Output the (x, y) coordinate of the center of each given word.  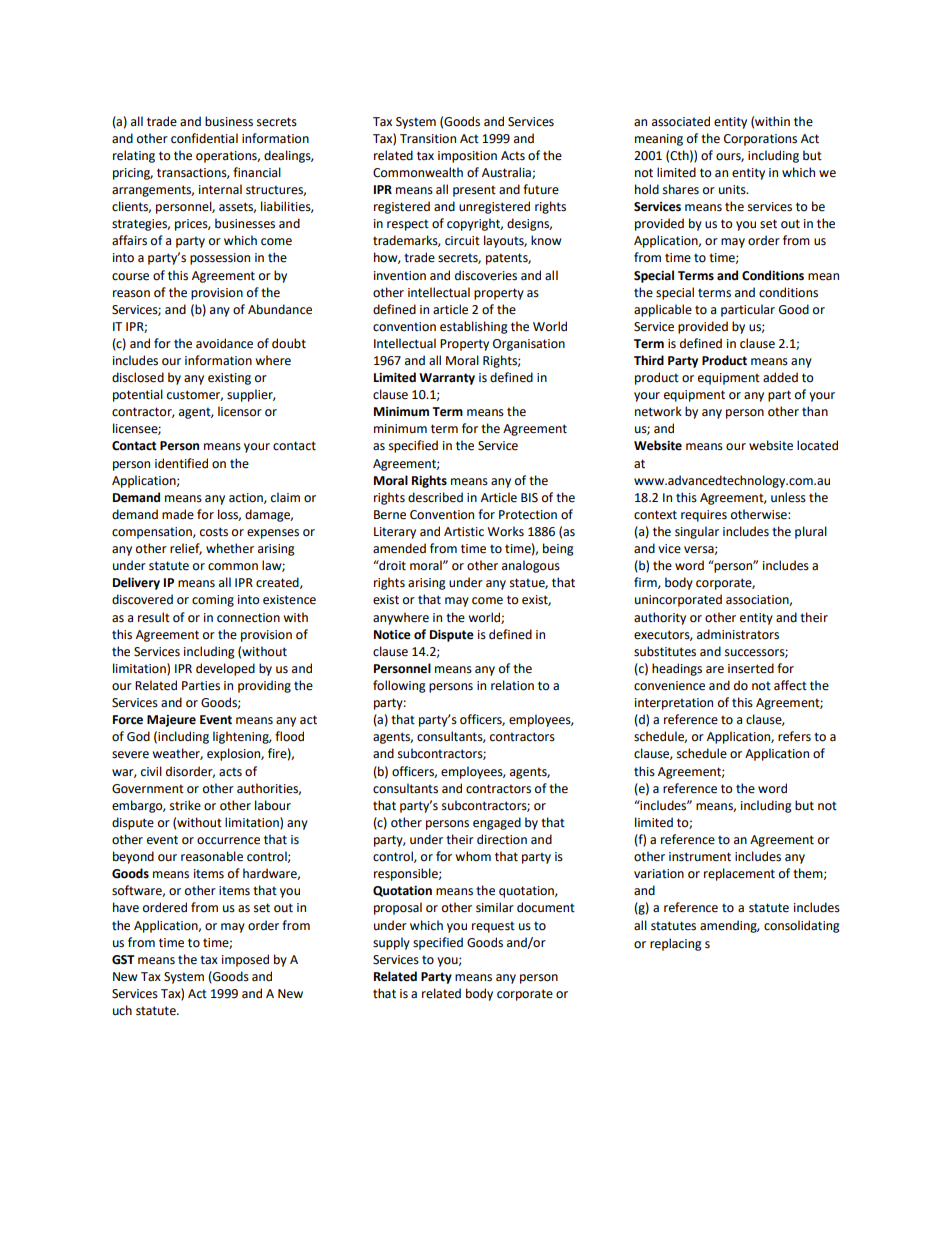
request (493, 927)
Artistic (464, 532)
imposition (467, 157)
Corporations (760, 140)
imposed (245, 960)
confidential (204, 138)
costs (214, 532)
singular (697, 532)
